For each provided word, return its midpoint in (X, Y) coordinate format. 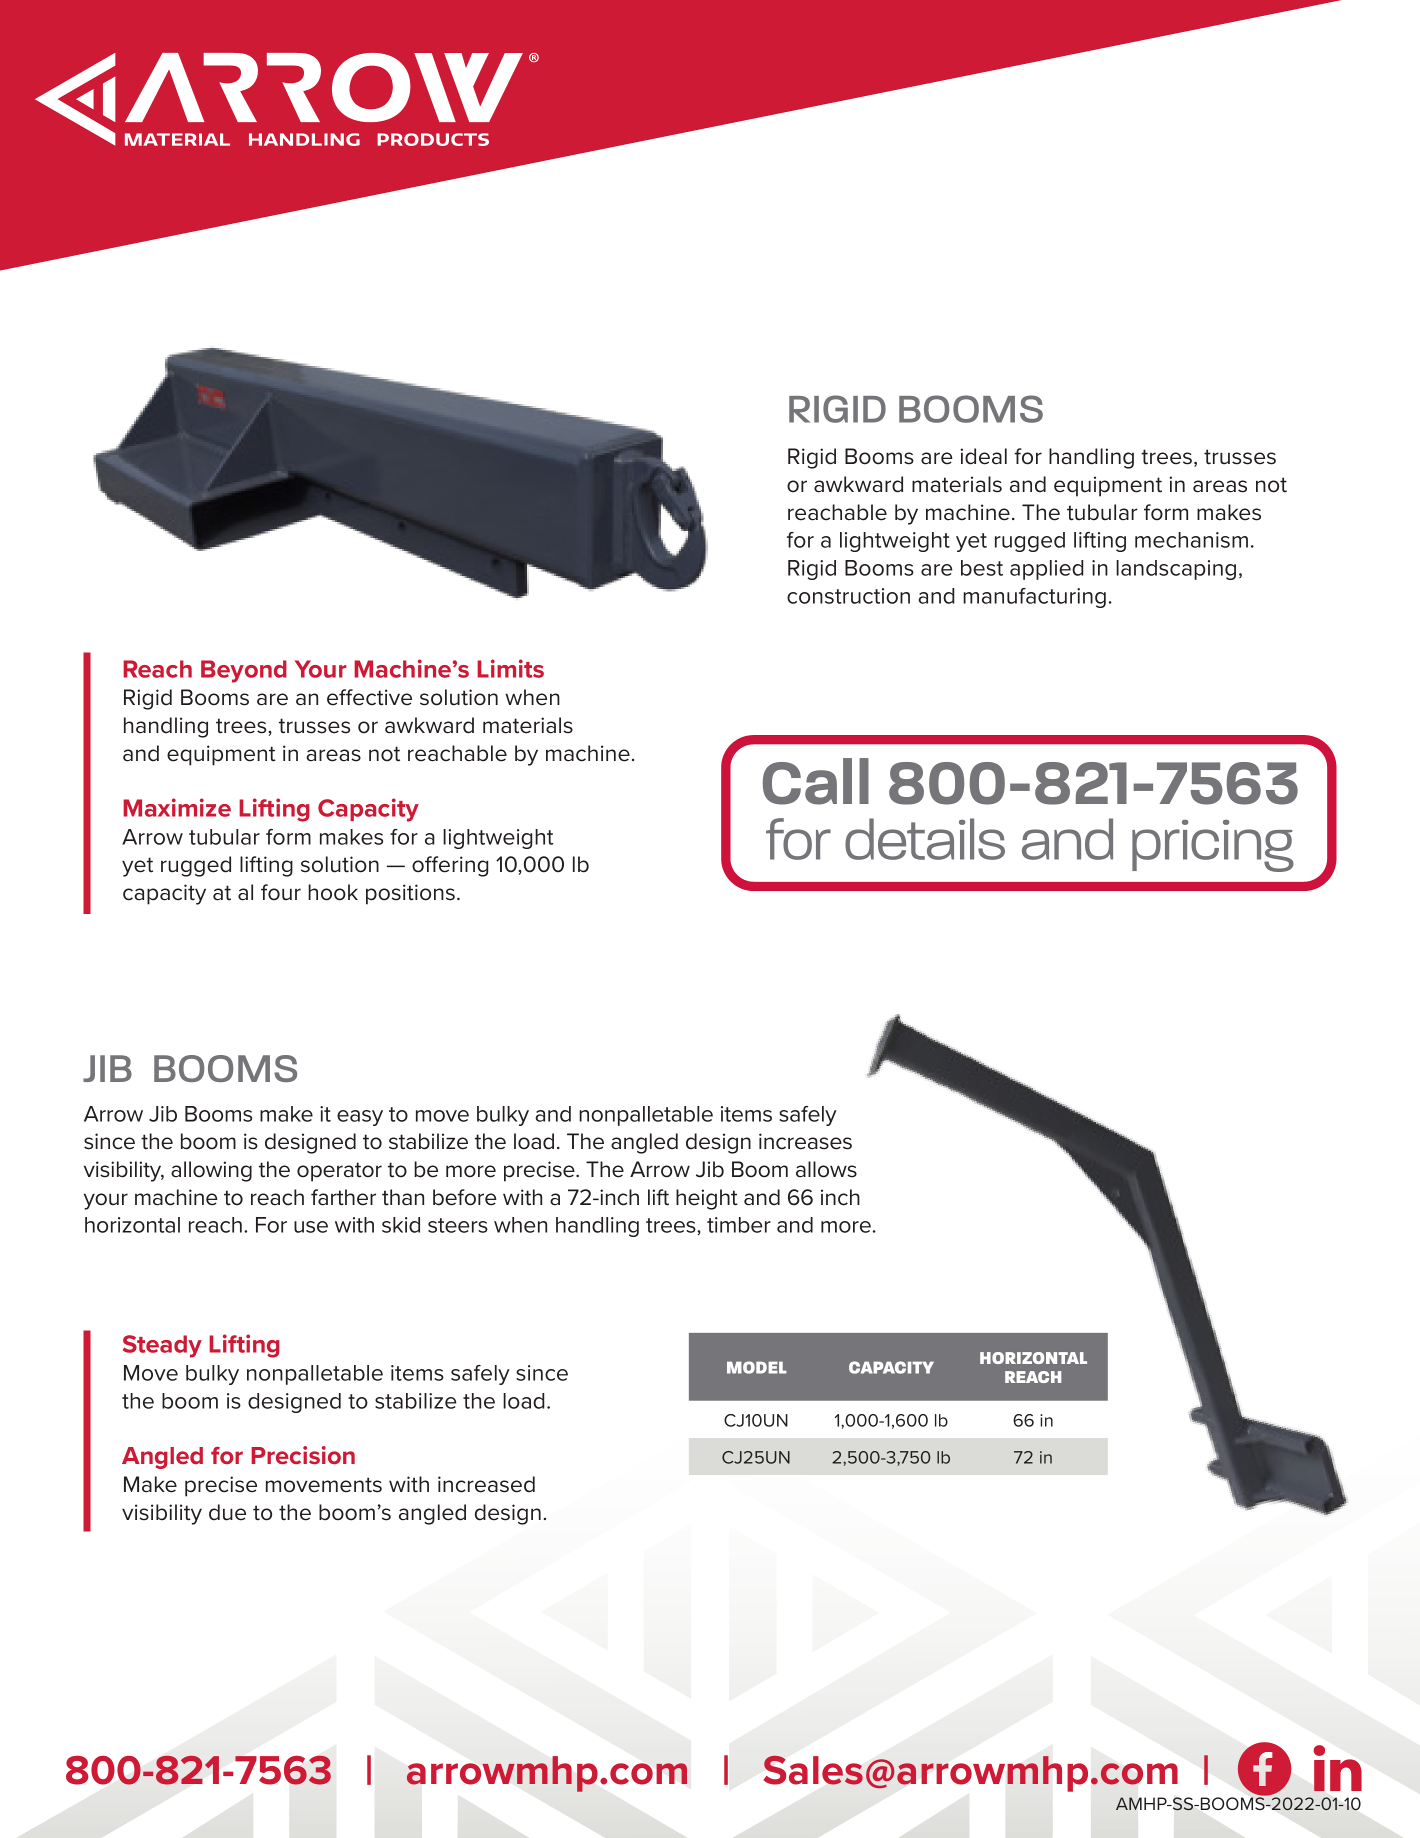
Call (816, 781)
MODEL (757, 1367)
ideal (983, 456)
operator (339, 1172)
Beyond (244, 671)
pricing (1213, 846)
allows (826, 1169)
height (707, 1199)
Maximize (177, 807)
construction (848, 596)
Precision (303, 1455)
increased (486, 1484)
